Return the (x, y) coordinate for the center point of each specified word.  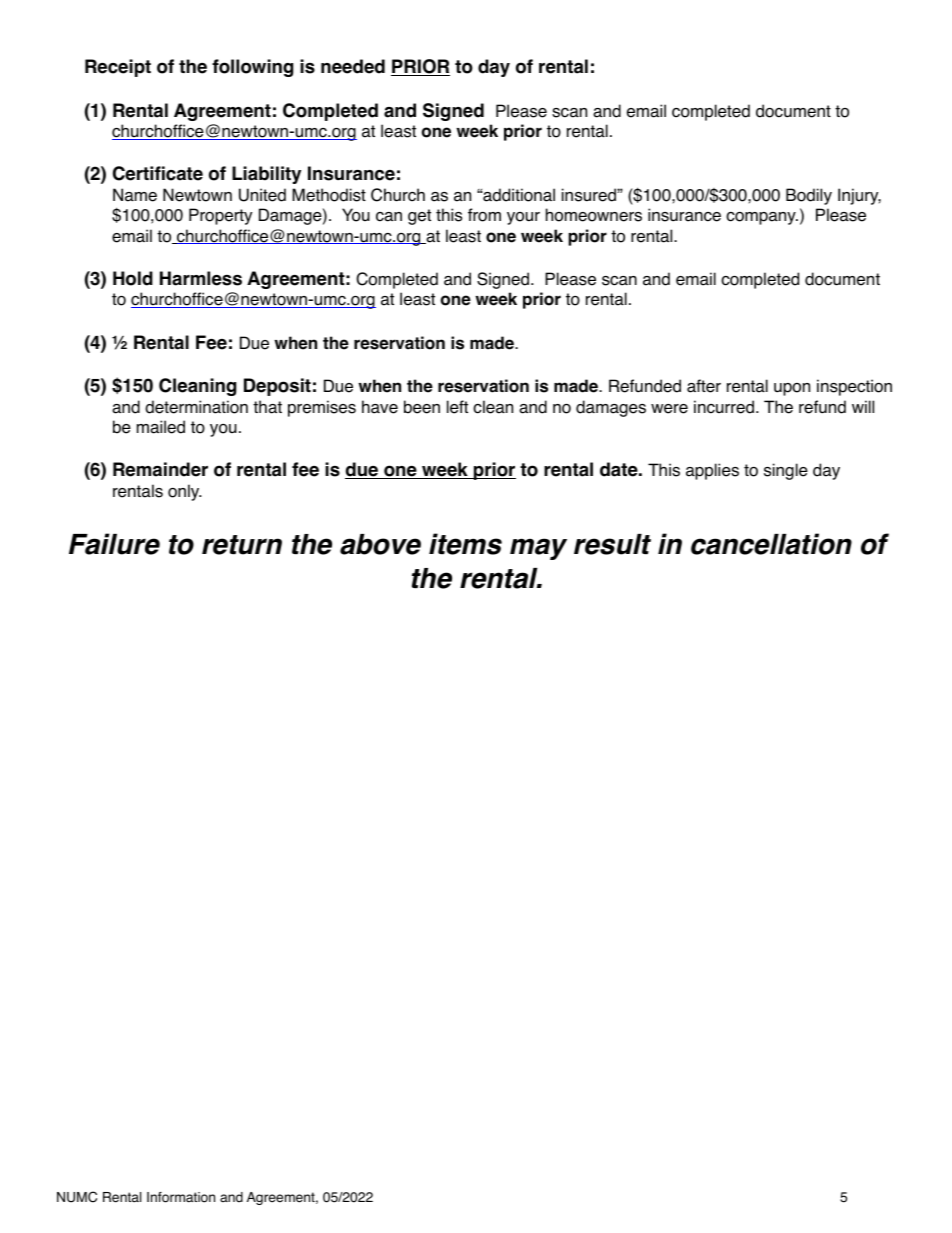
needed (353, 66)
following (252, 68)
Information (181, 1197)
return (242, 545)
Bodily (809, 196)
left (457, 407)
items (465, 544)
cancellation (771, 544)
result (612, 544)
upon (792, 389)
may (538, 549)
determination (196, 407)
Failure (114, 544)
